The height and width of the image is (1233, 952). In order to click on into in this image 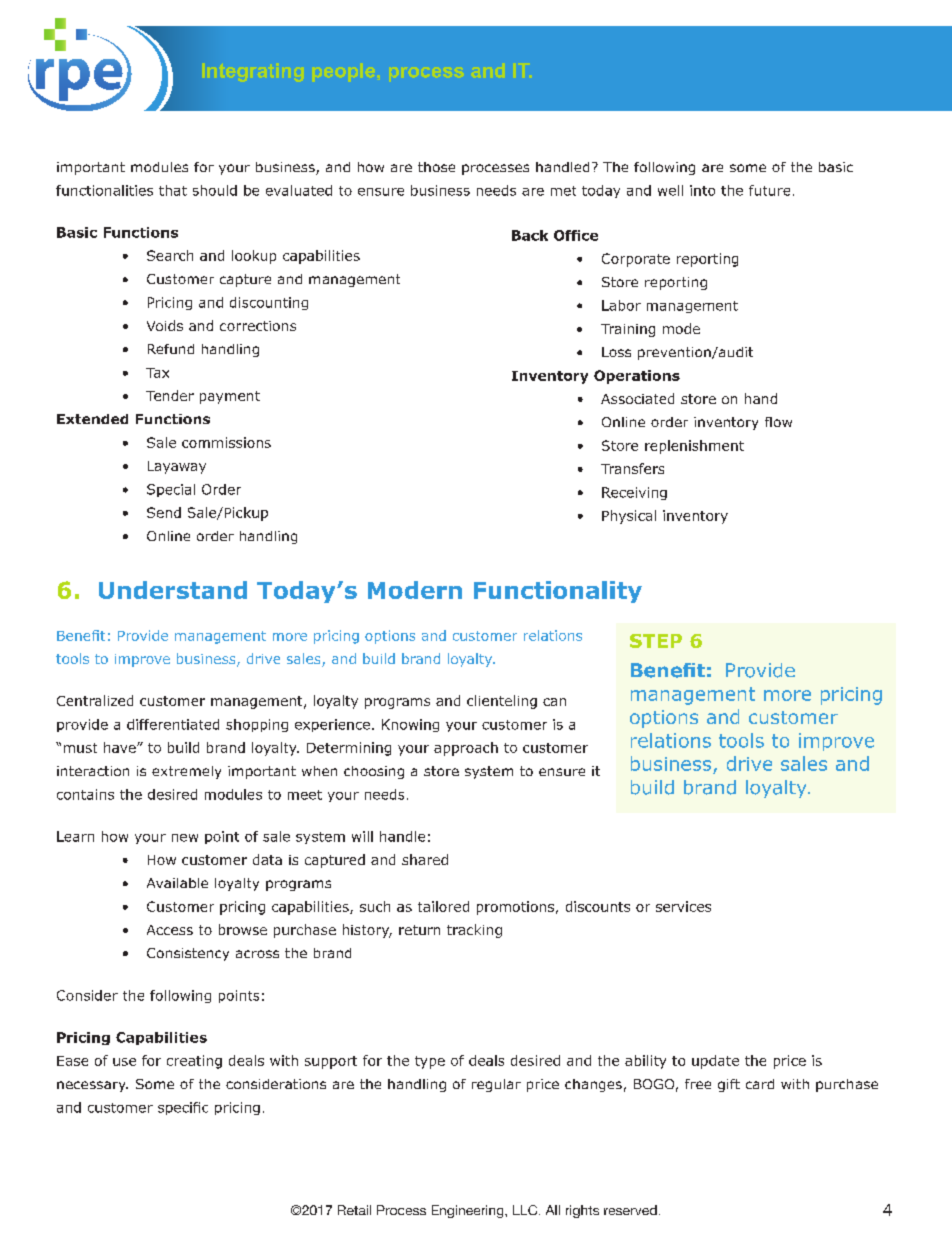, I will do `click(702, 190)`.
